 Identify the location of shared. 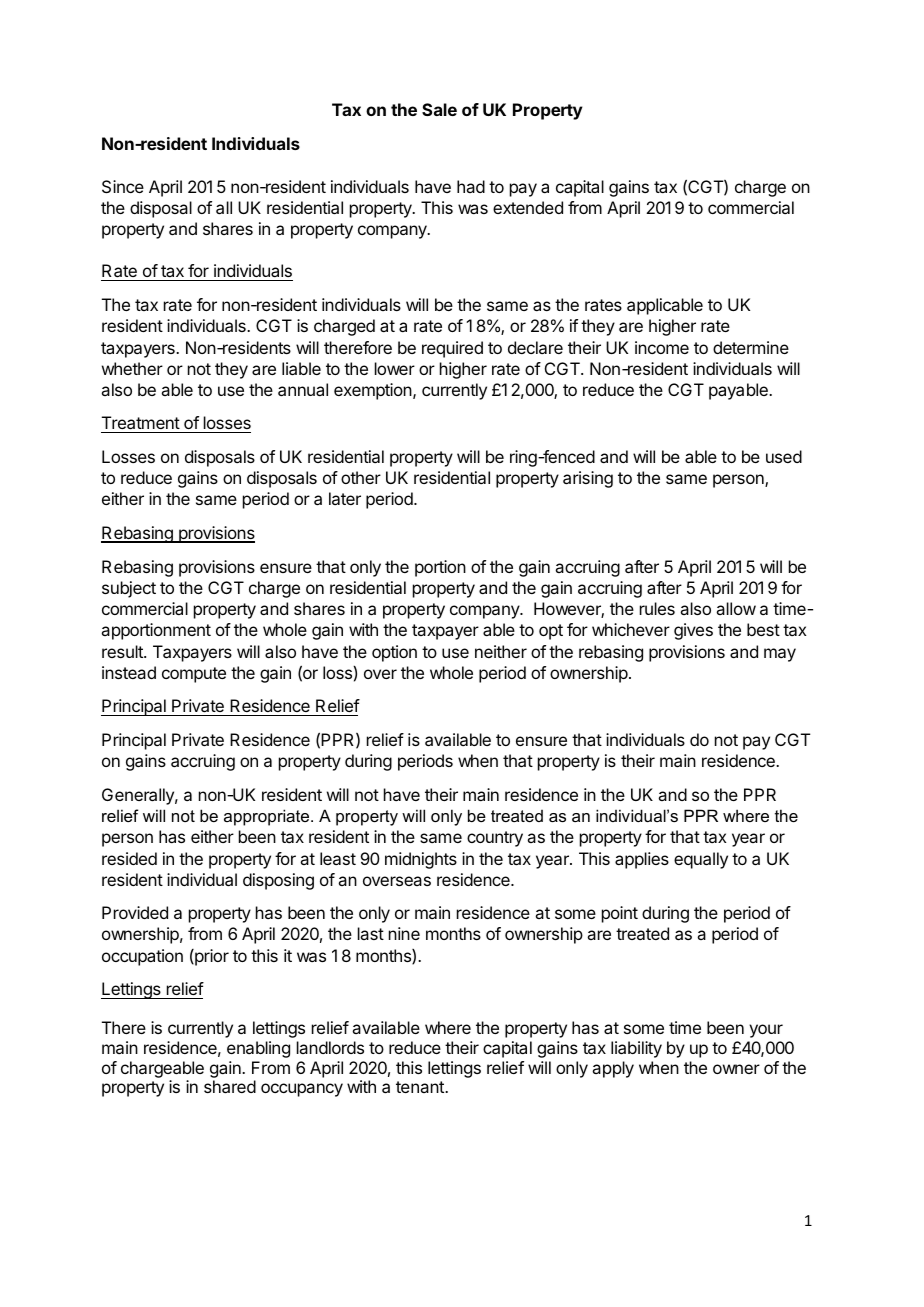
(230, 1086).
